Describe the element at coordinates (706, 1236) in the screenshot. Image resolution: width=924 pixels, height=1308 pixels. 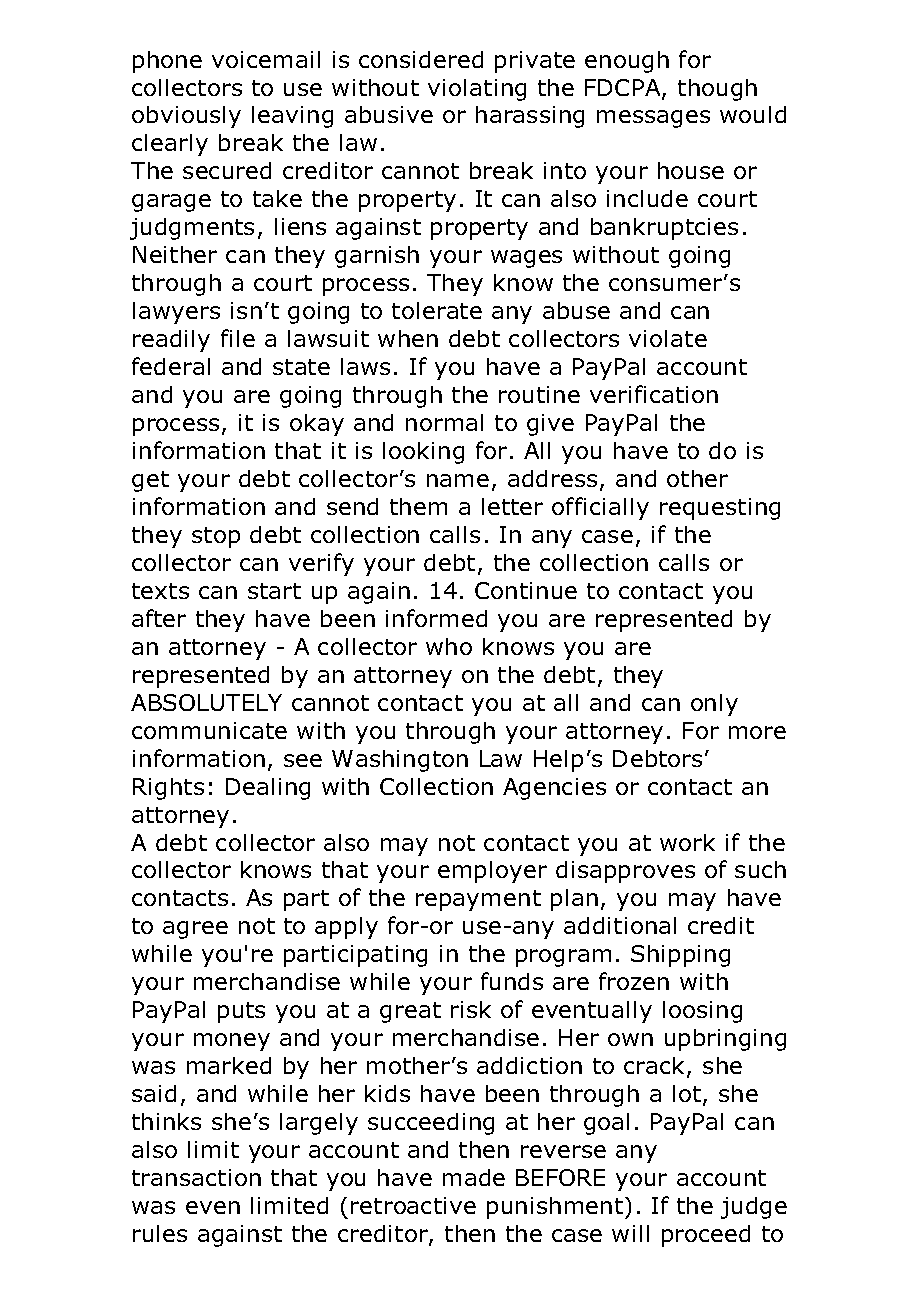
I see `proceed` at that location.
